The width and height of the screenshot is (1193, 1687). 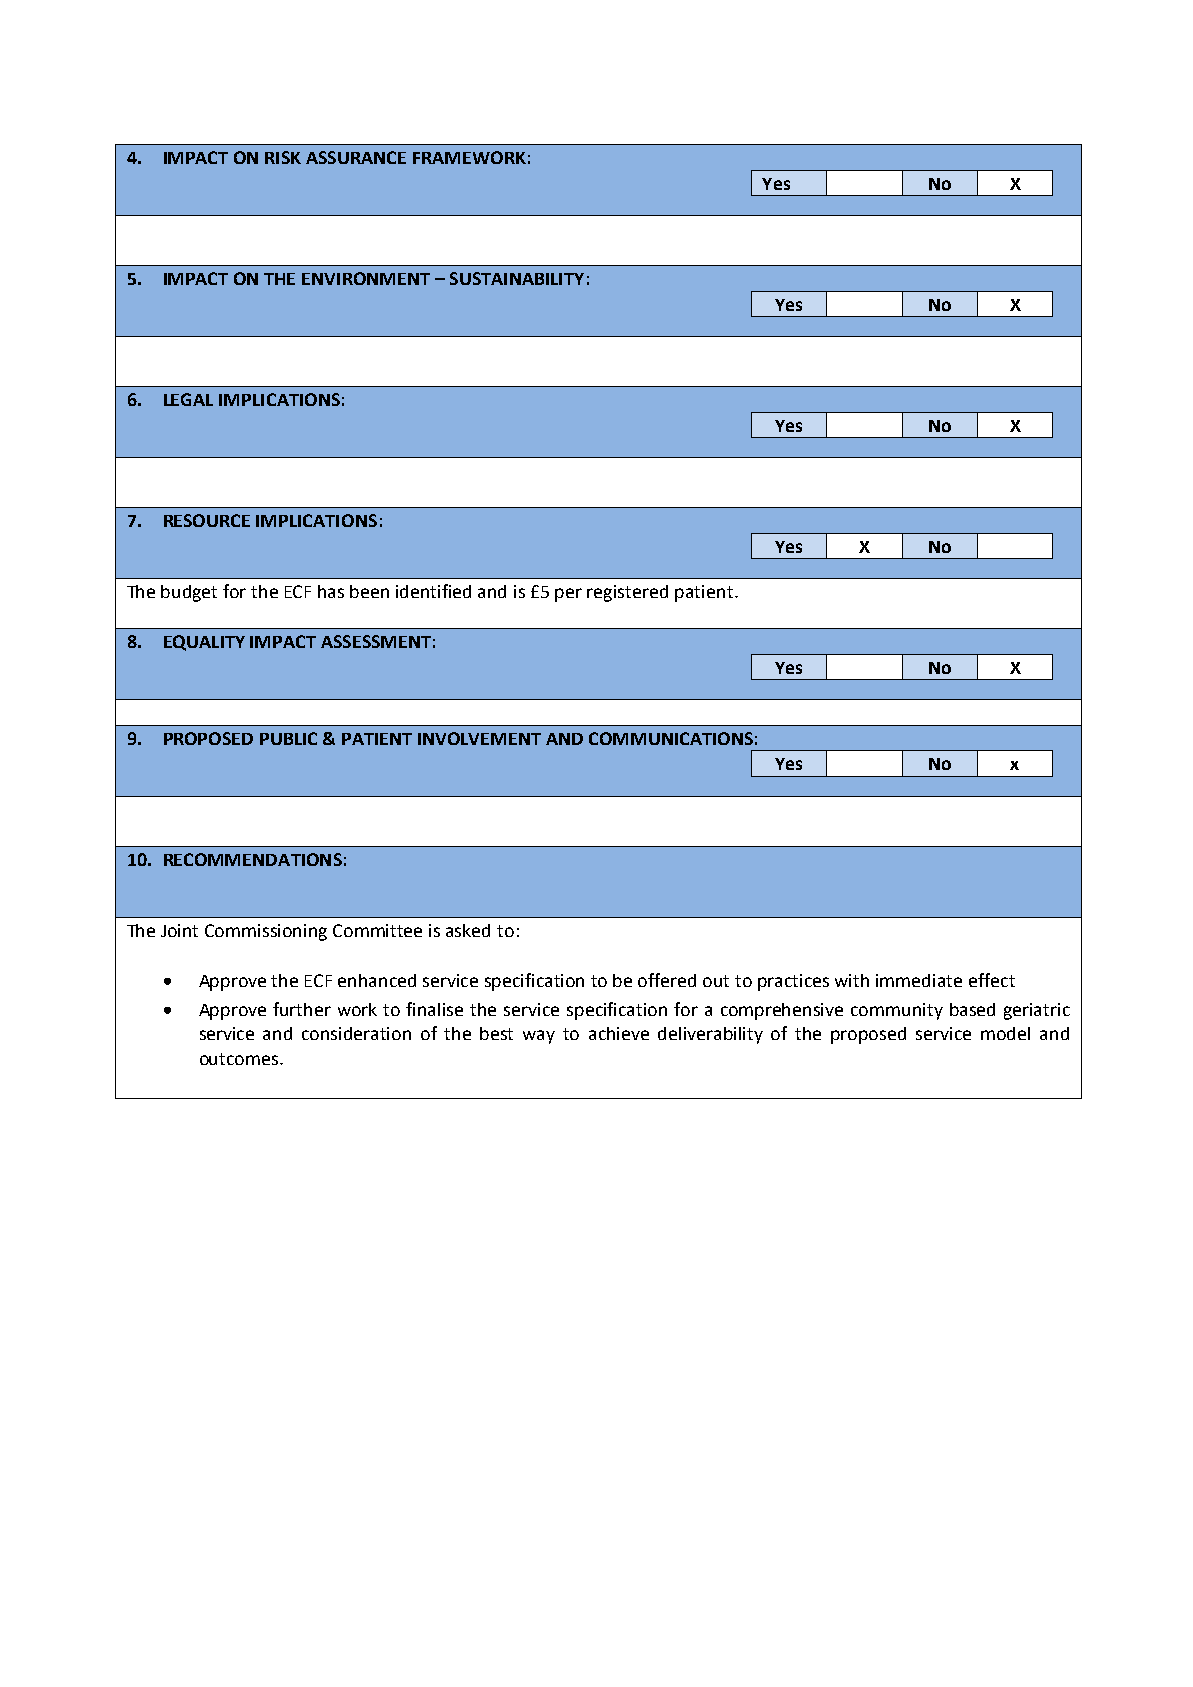 I want to click on further, so click(x=302, y=1009).
